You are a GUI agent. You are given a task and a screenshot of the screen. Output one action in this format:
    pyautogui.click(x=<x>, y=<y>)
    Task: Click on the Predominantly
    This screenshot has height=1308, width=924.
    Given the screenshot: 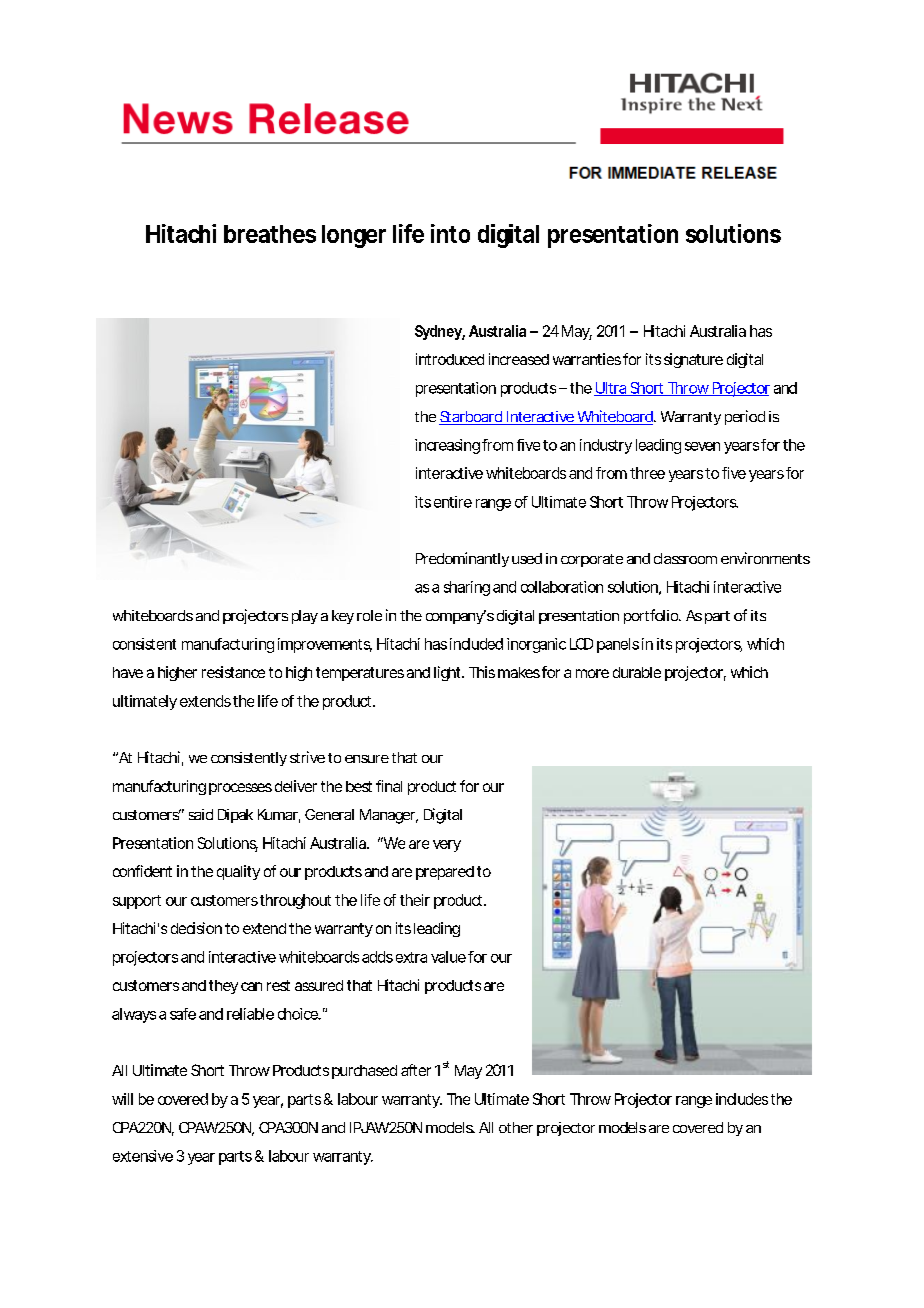 What is the action you would take?
    pyautogui.click(x=462, y=559)
